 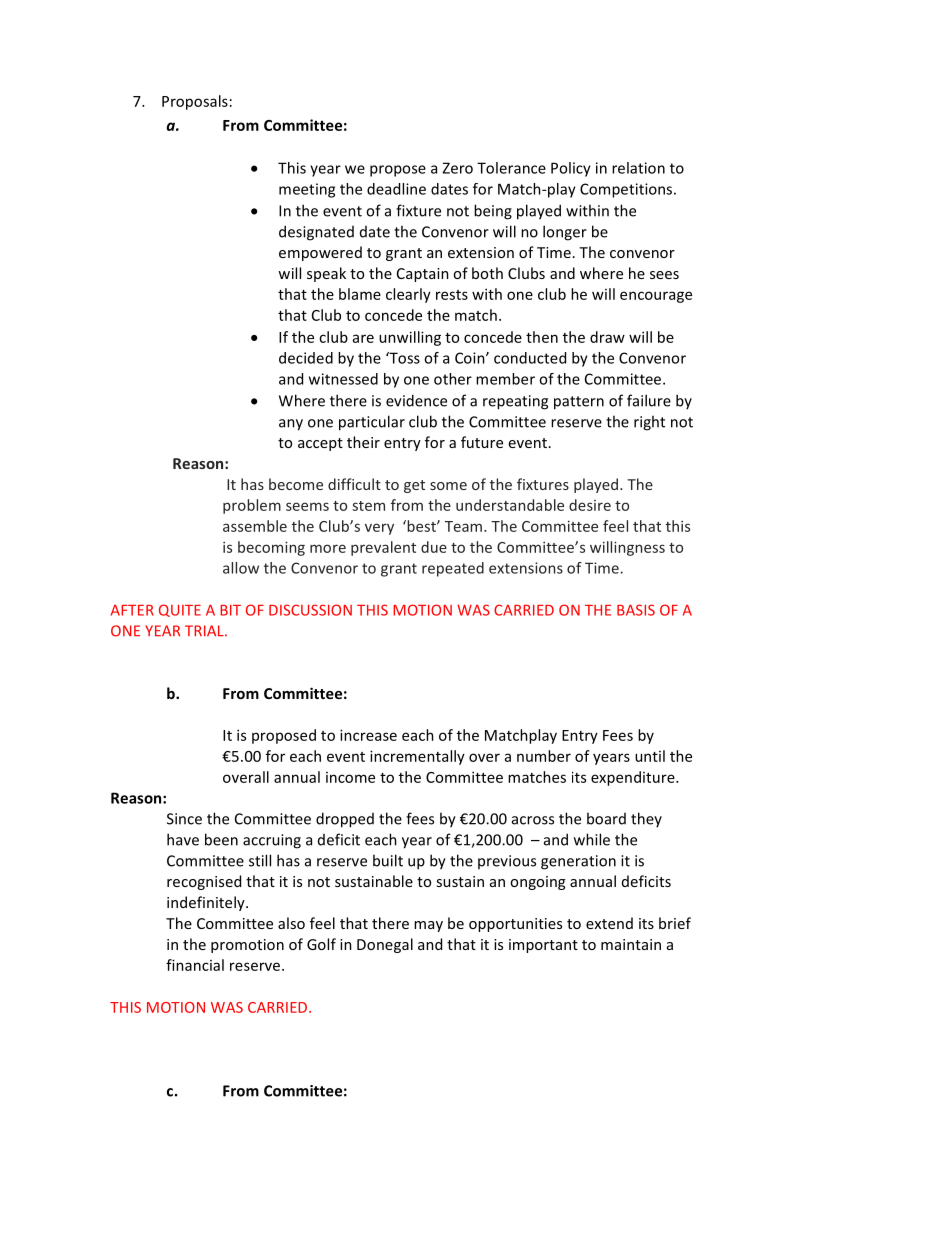 What do you see at coordinates (195, 965) in the document?
I see `financial` at bounding box center [195, 965].
